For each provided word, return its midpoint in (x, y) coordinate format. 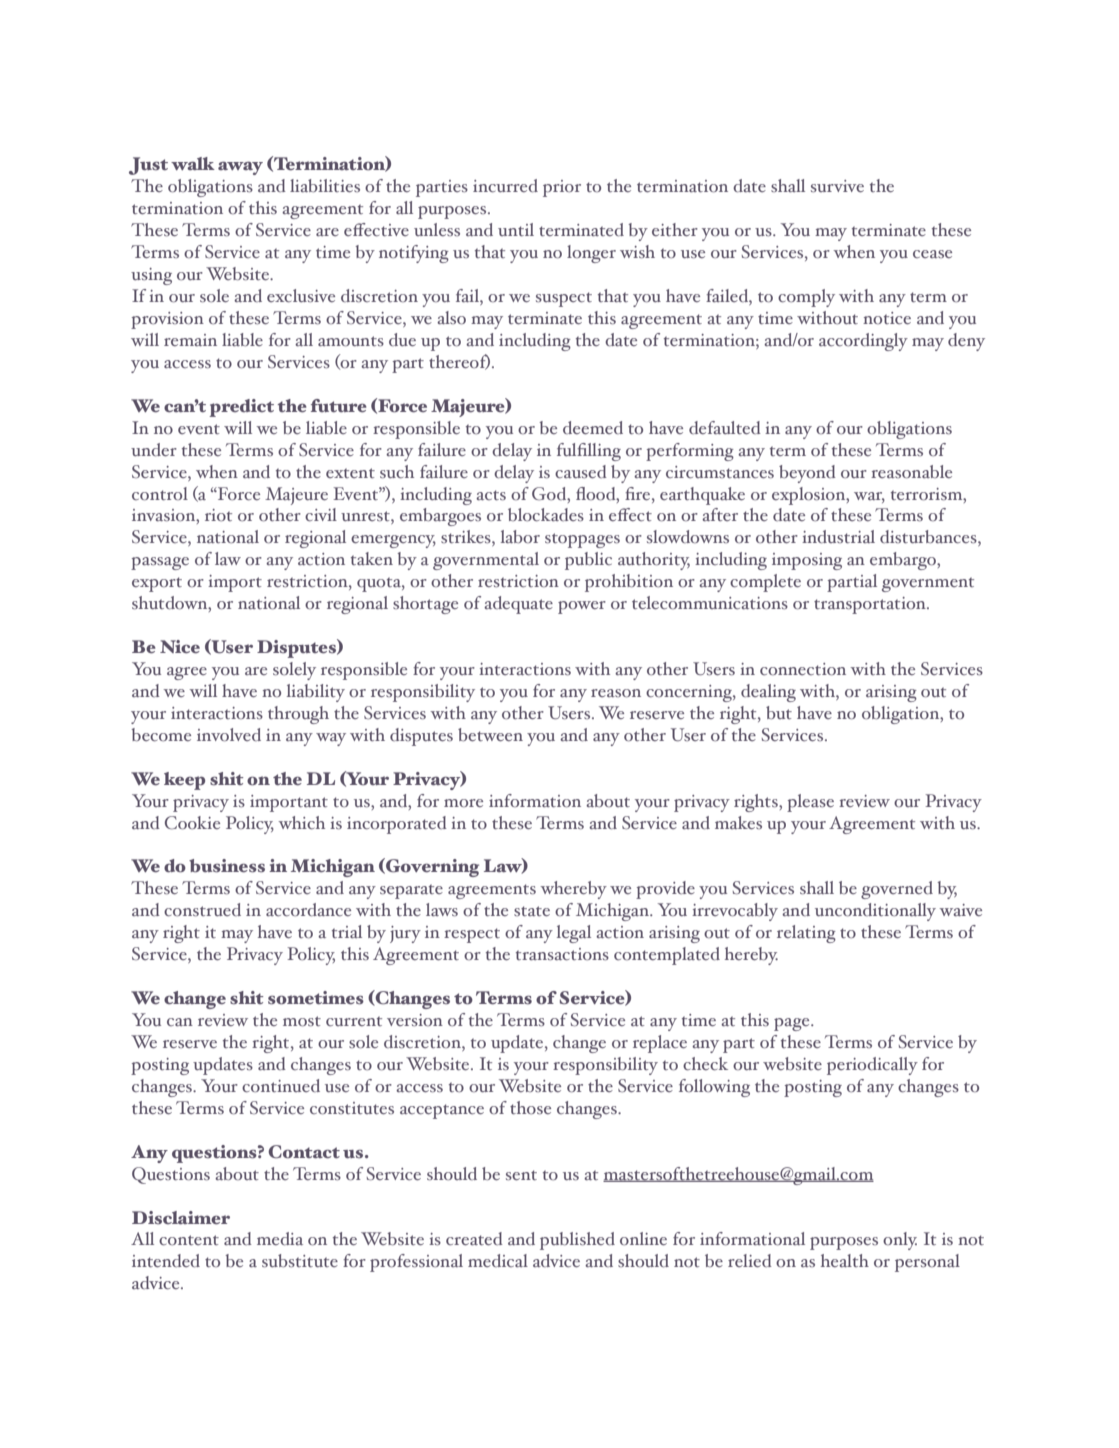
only (900, 1241)
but (779, 712)
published (577, 1241)
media (280, 1238)
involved (229, 734)
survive (837, 186)
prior (562, 188)
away (240, 168)
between (490, 734)
